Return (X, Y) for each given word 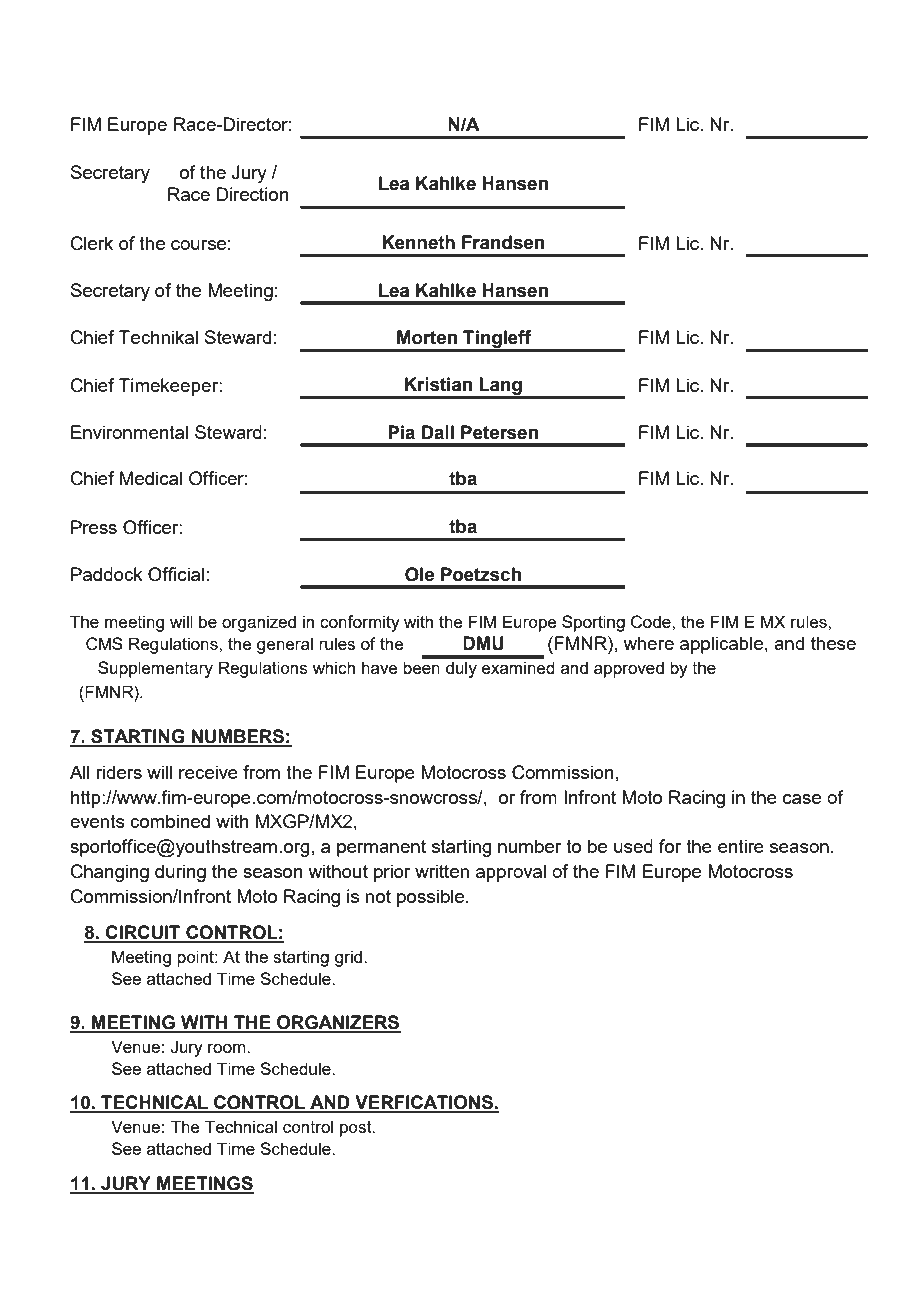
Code (652, 622)
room (228, 1048)
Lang (500, 387)
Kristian (438, 384)
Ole (419, 574)
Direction (253, 194)
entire (741, 846)
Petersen (499, 432)
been (421, 667)
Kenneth (418, 242)
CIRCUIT (143, 933)
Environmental (129, 432)
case (802, 799)
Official (176, 574)
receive (208, 772)
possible (430, 898)
